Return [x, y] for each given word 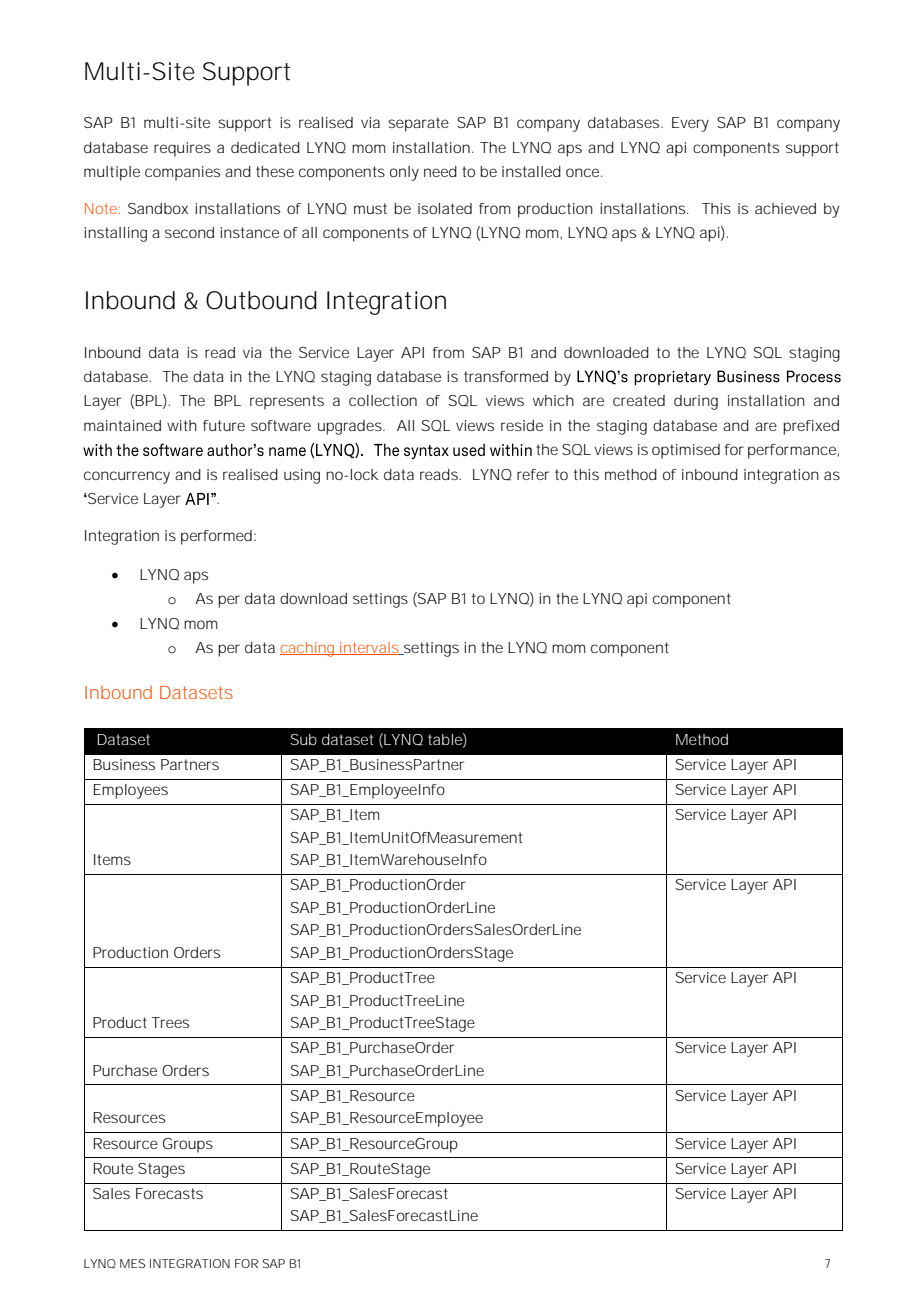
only [404, 173]
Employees [131, 791]
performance [792, 451]
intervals [368, 648]
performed [216, 537]
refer [533, 474]
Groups [187, 1145]
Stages [161, 1170]
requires [182, 149]
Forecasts [169, 1193]
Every [690, 124]
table [445, 739]
